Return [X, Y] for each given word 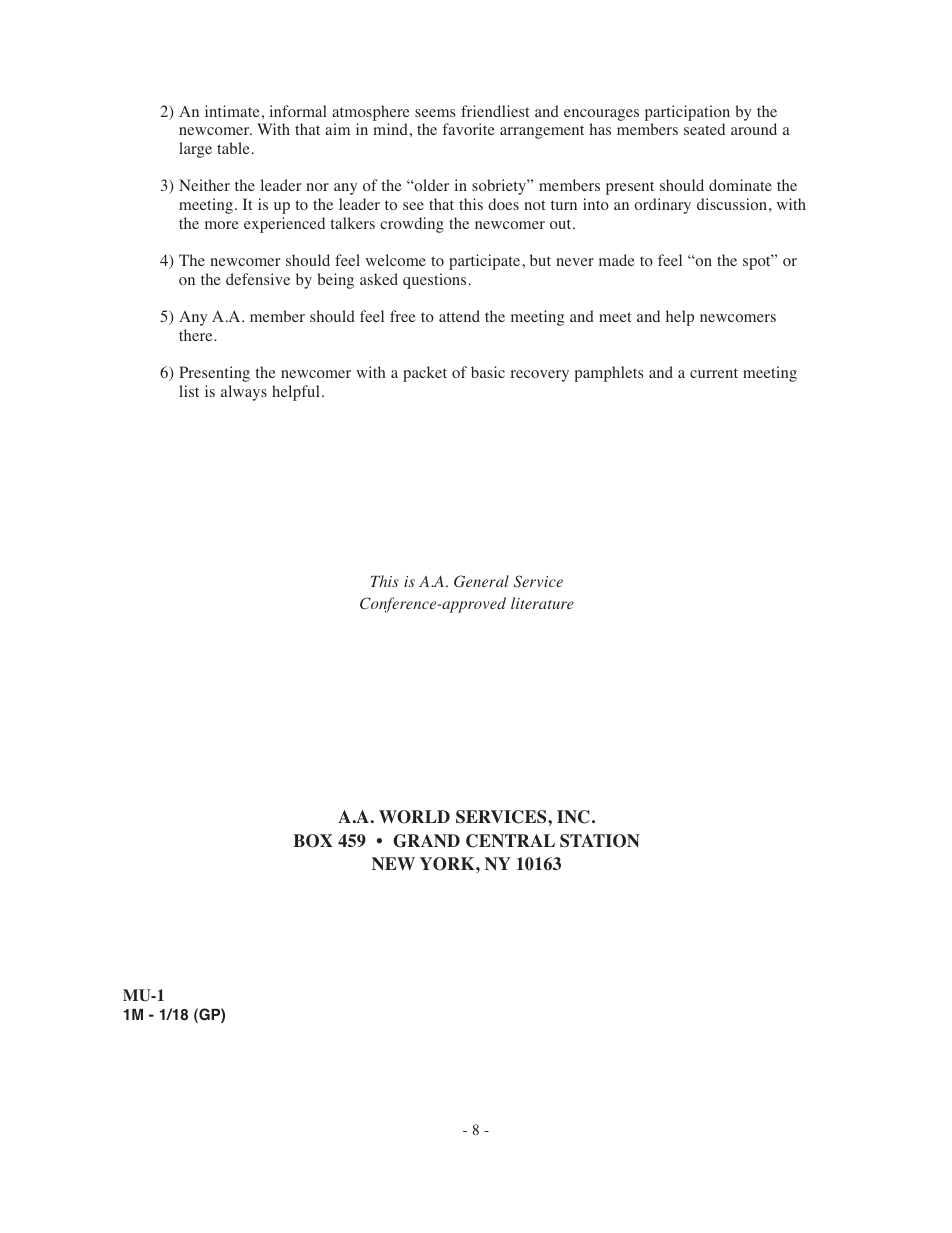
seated [704, 129]
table [233, 148]
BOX [313, 841]
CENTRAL [510, 841]
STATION [600, 841]
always [244, 393]
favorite [468, 129]
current [714, 373]
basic [488, 372]
